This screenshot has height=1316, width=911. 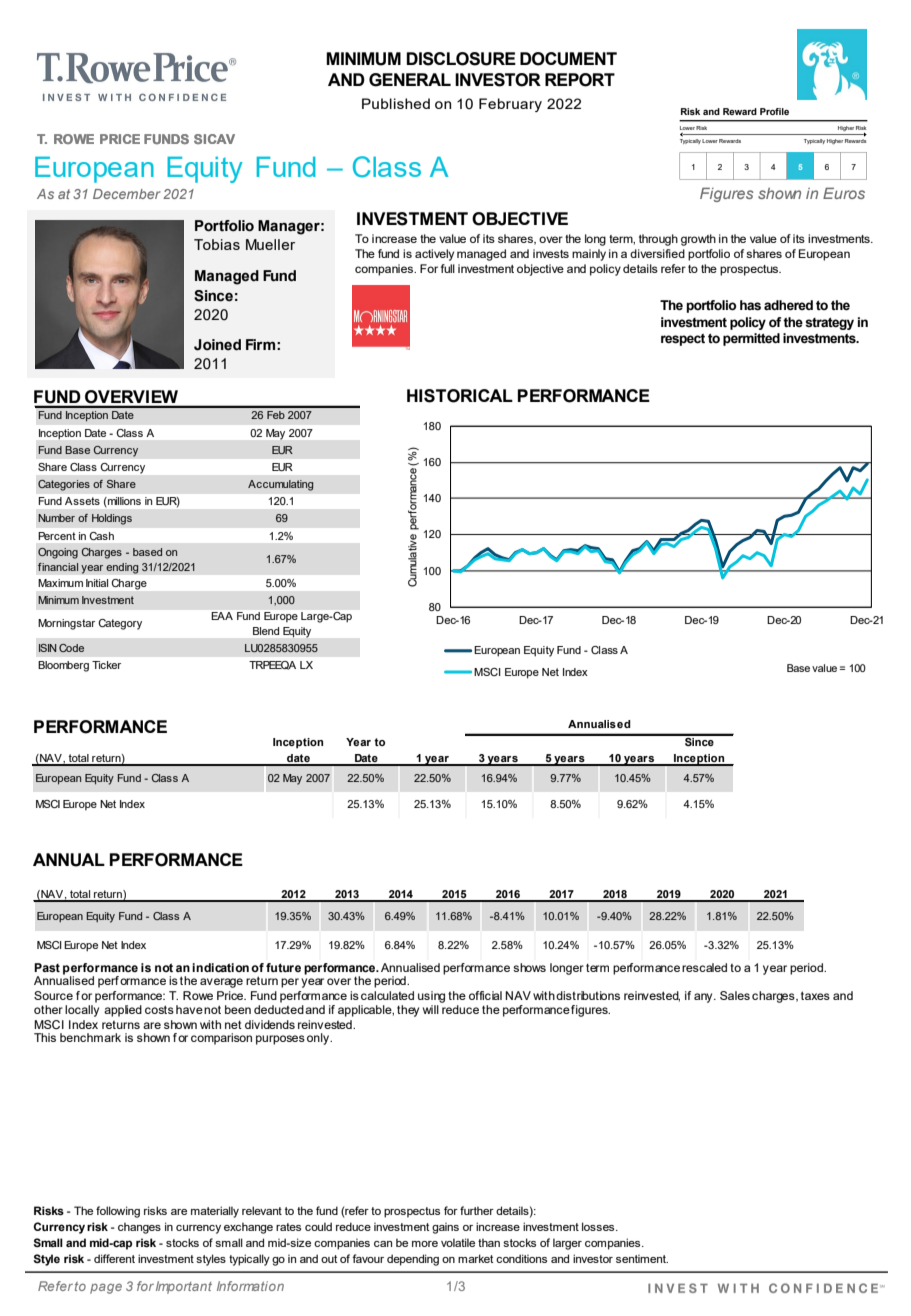 I want to click on Joined, so click(x=217, y=345).
